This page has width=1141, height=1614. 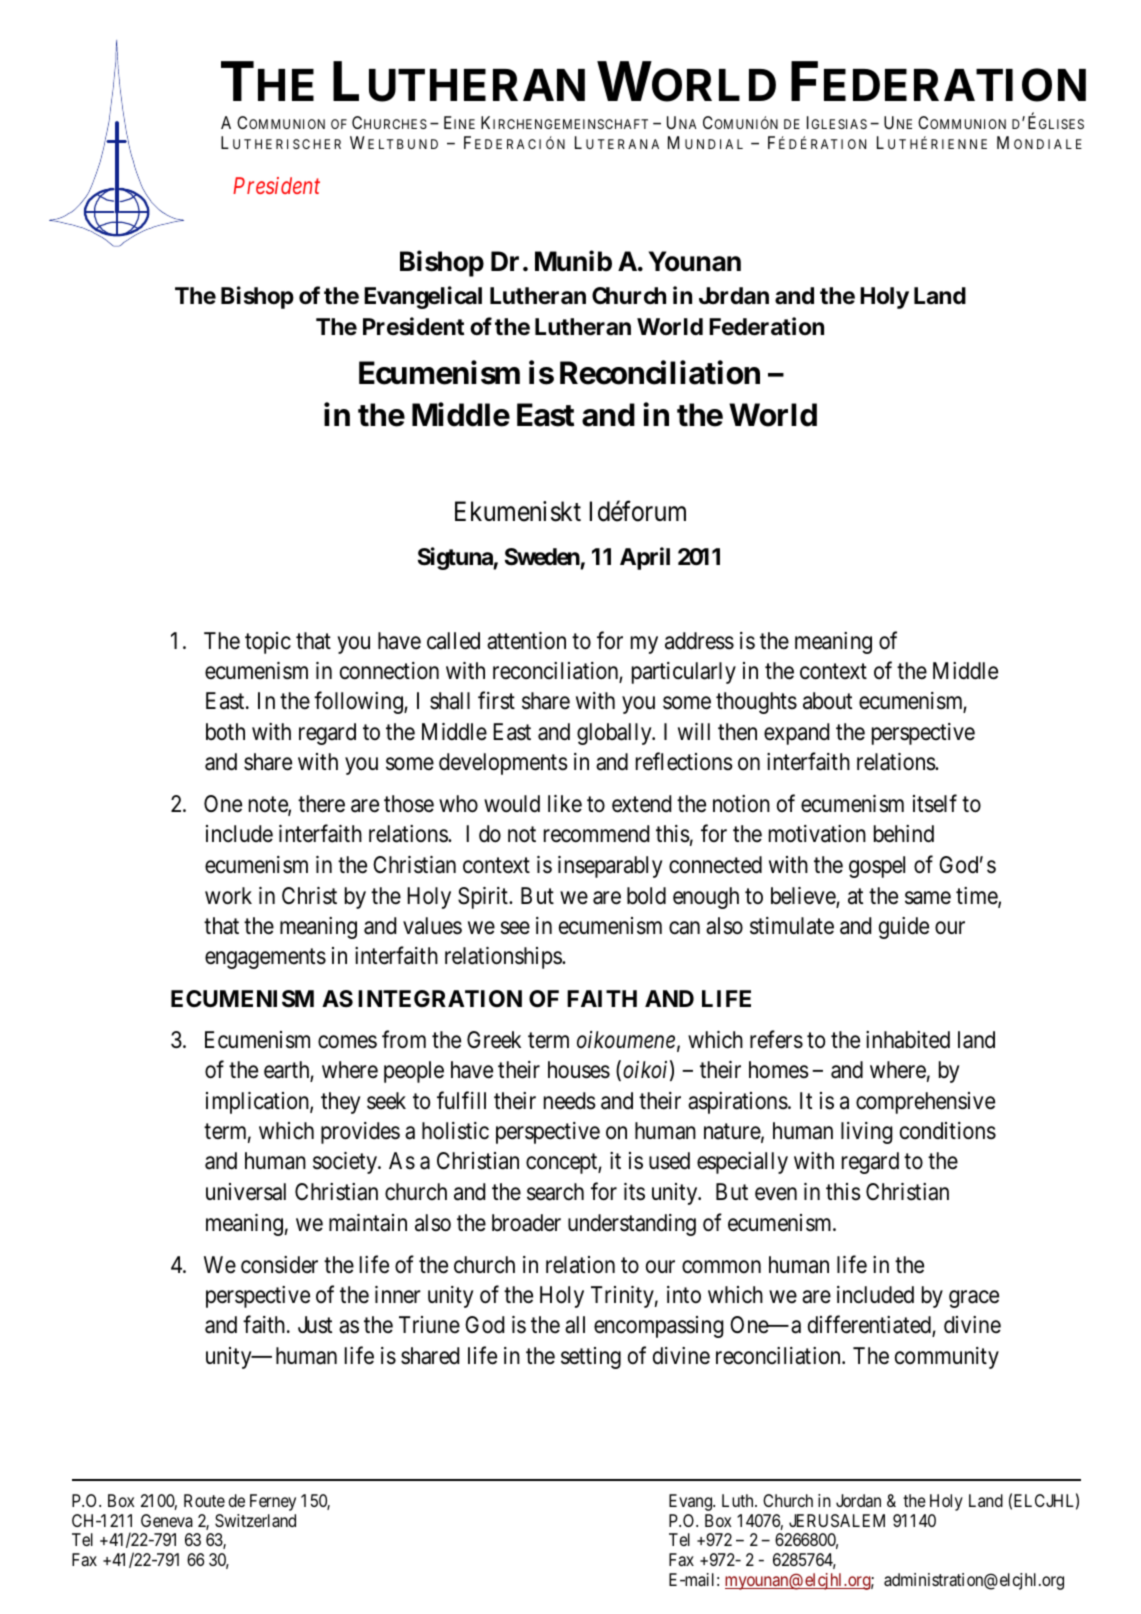 I want to click on inhabited, so click(x=908, y=1040).
